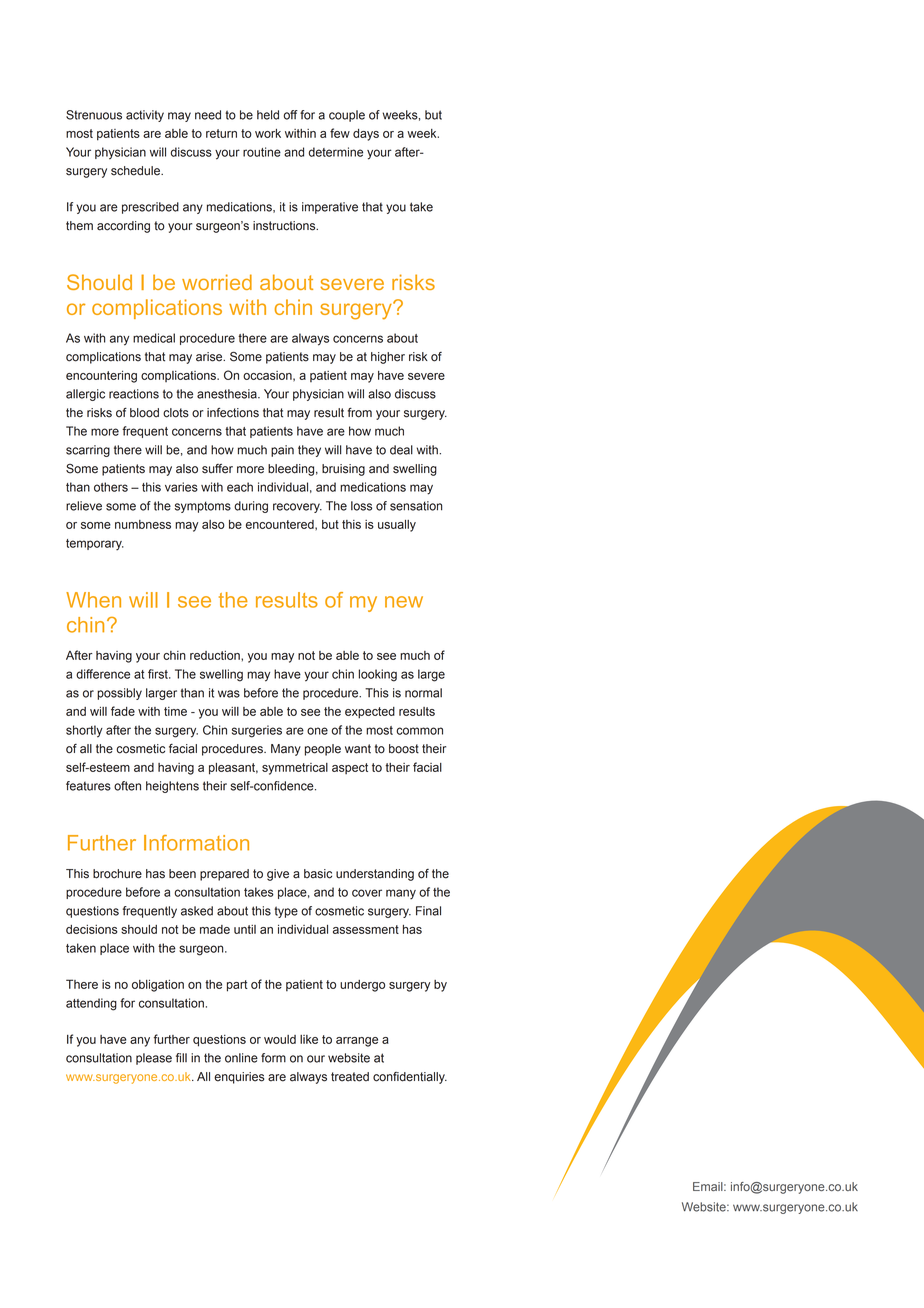 This document has height=1308, width=924. Describe the element at coordinates (154, 1059) in the document. I see `please` at that location.
